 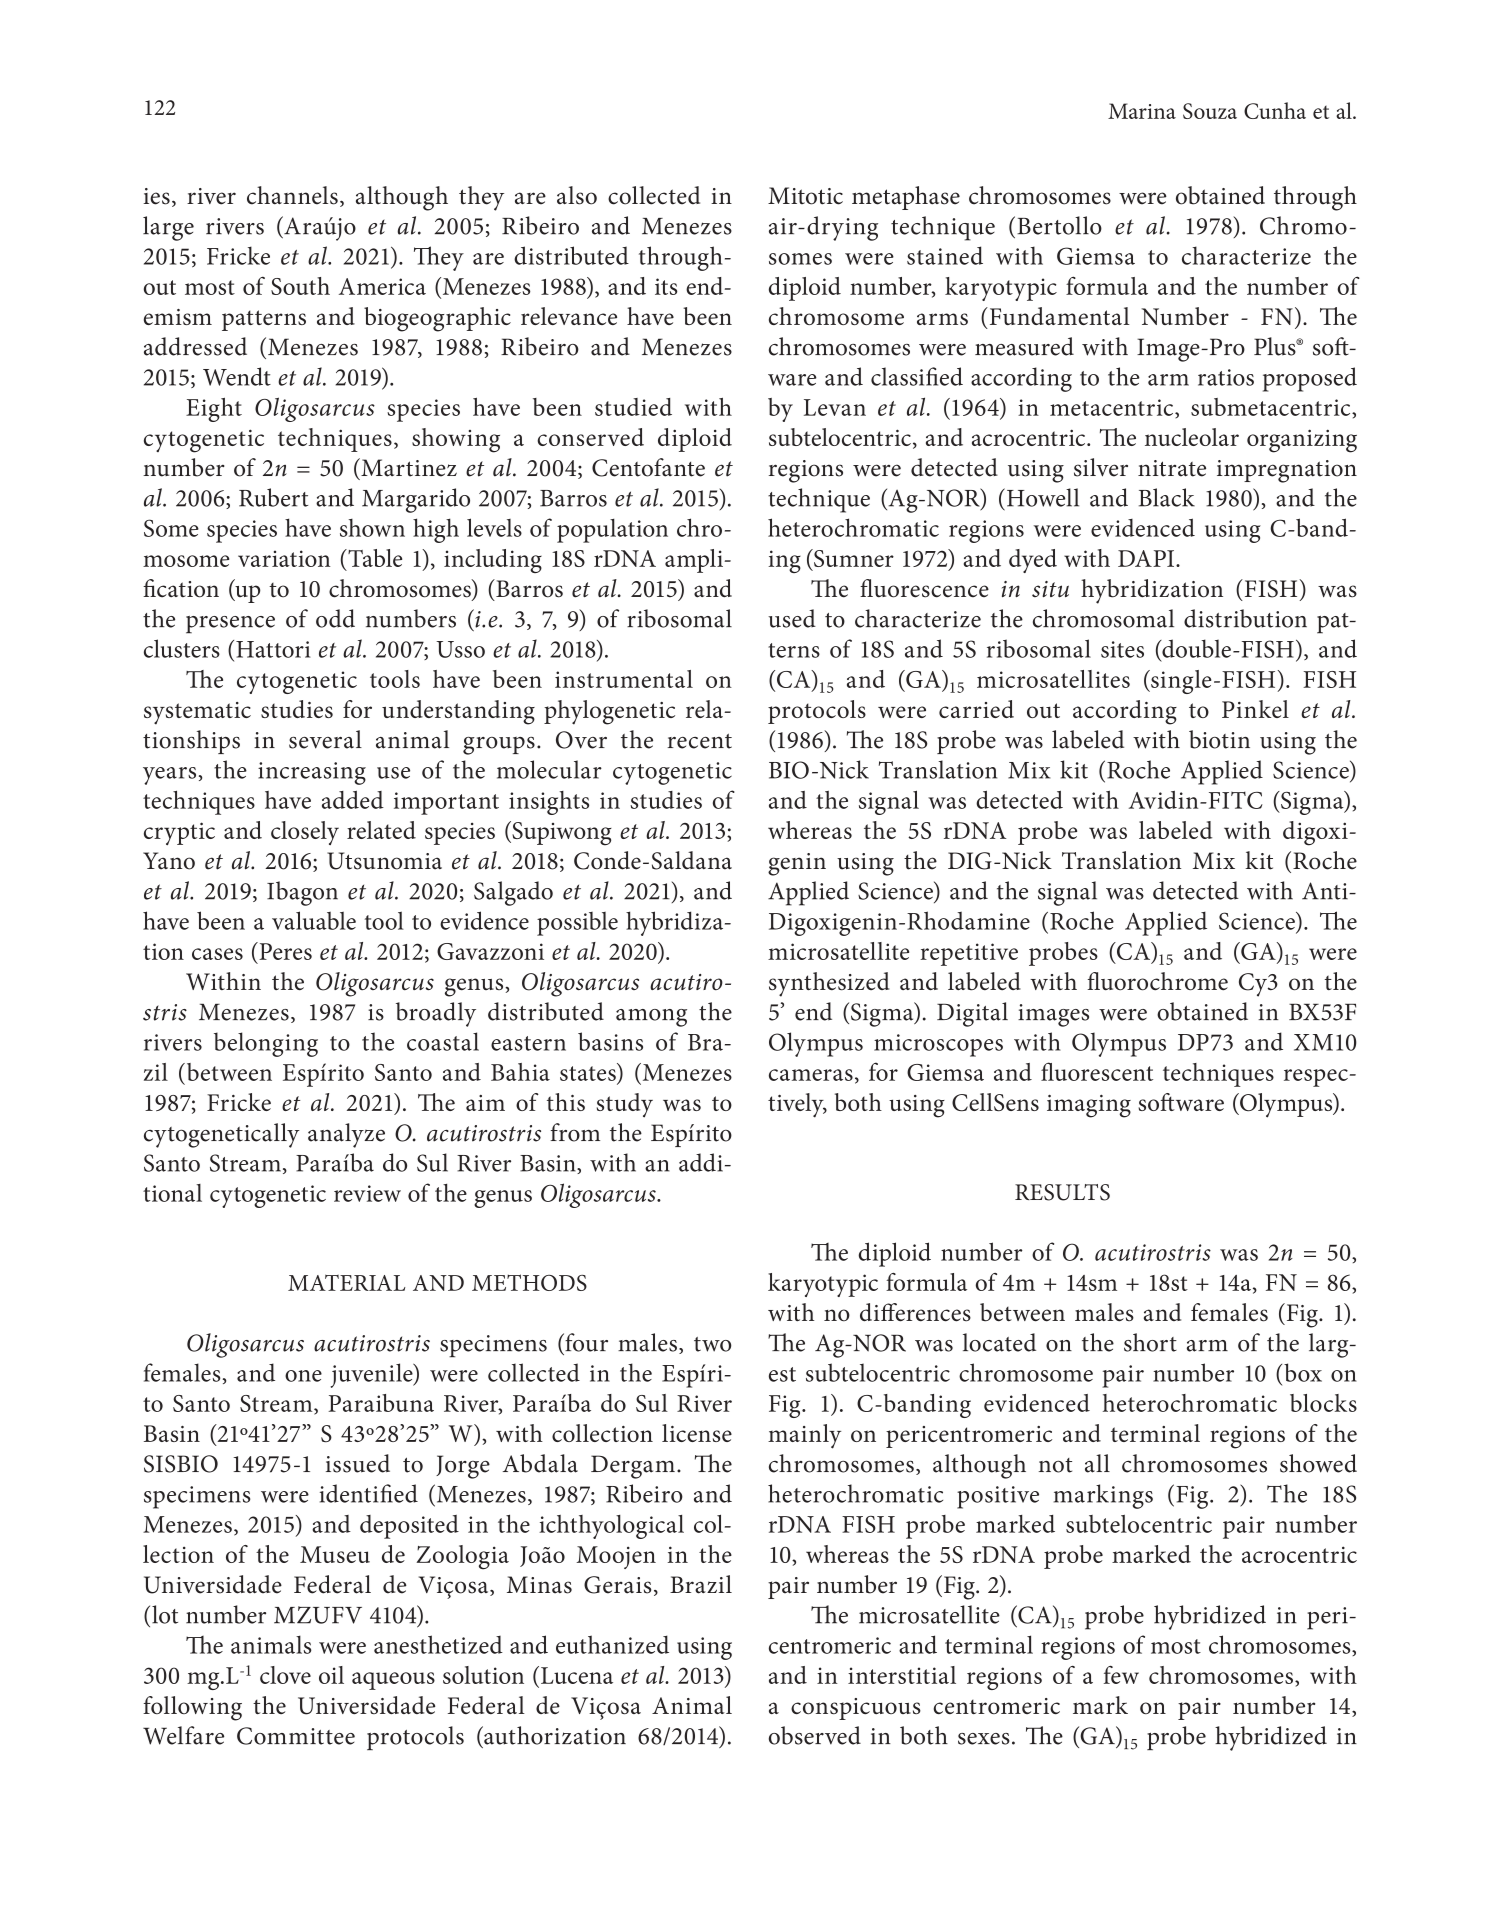 I want to click on synthesized, so click(x=829, y=984).
